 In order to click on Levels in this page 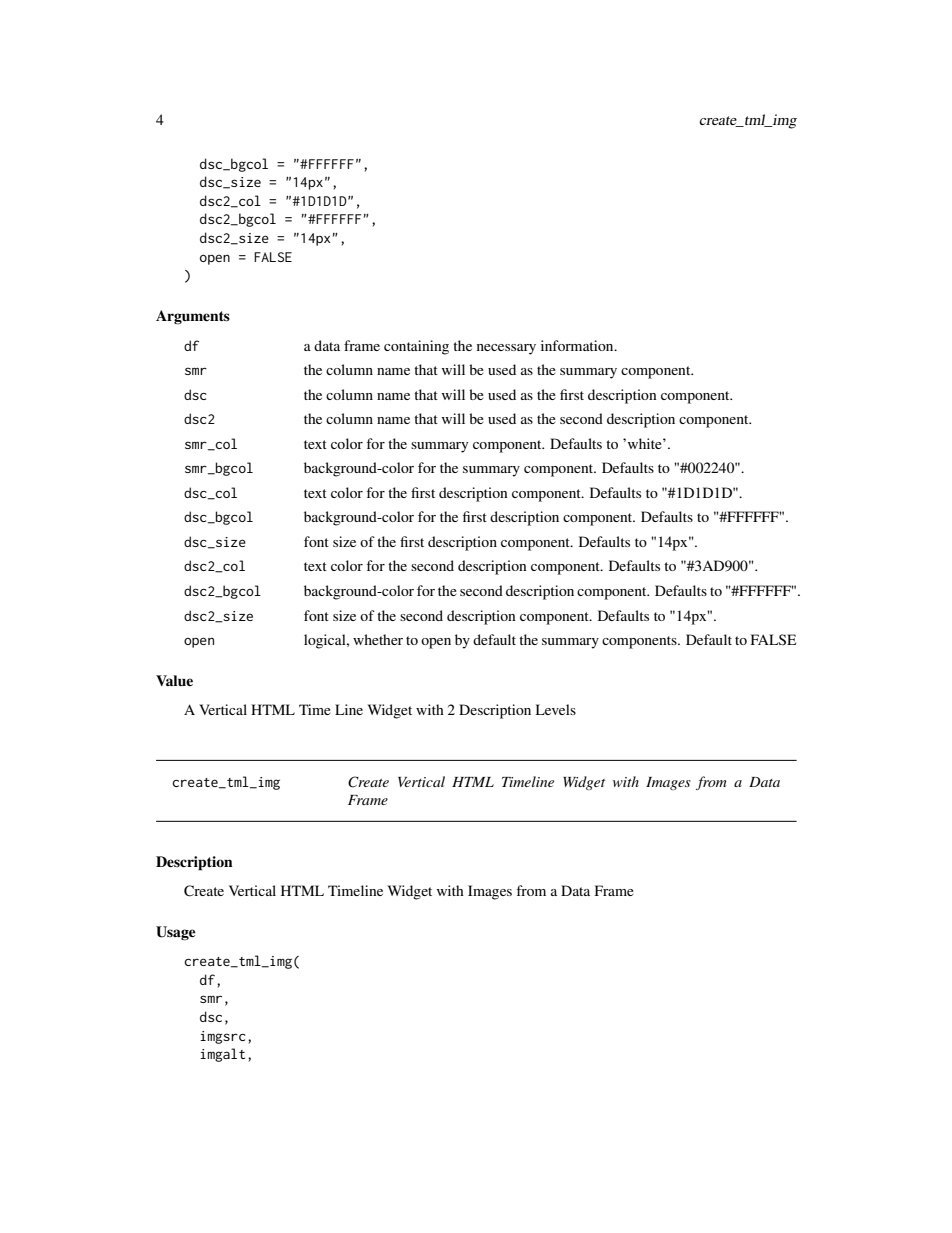, I will do `click(556, 709)`.
